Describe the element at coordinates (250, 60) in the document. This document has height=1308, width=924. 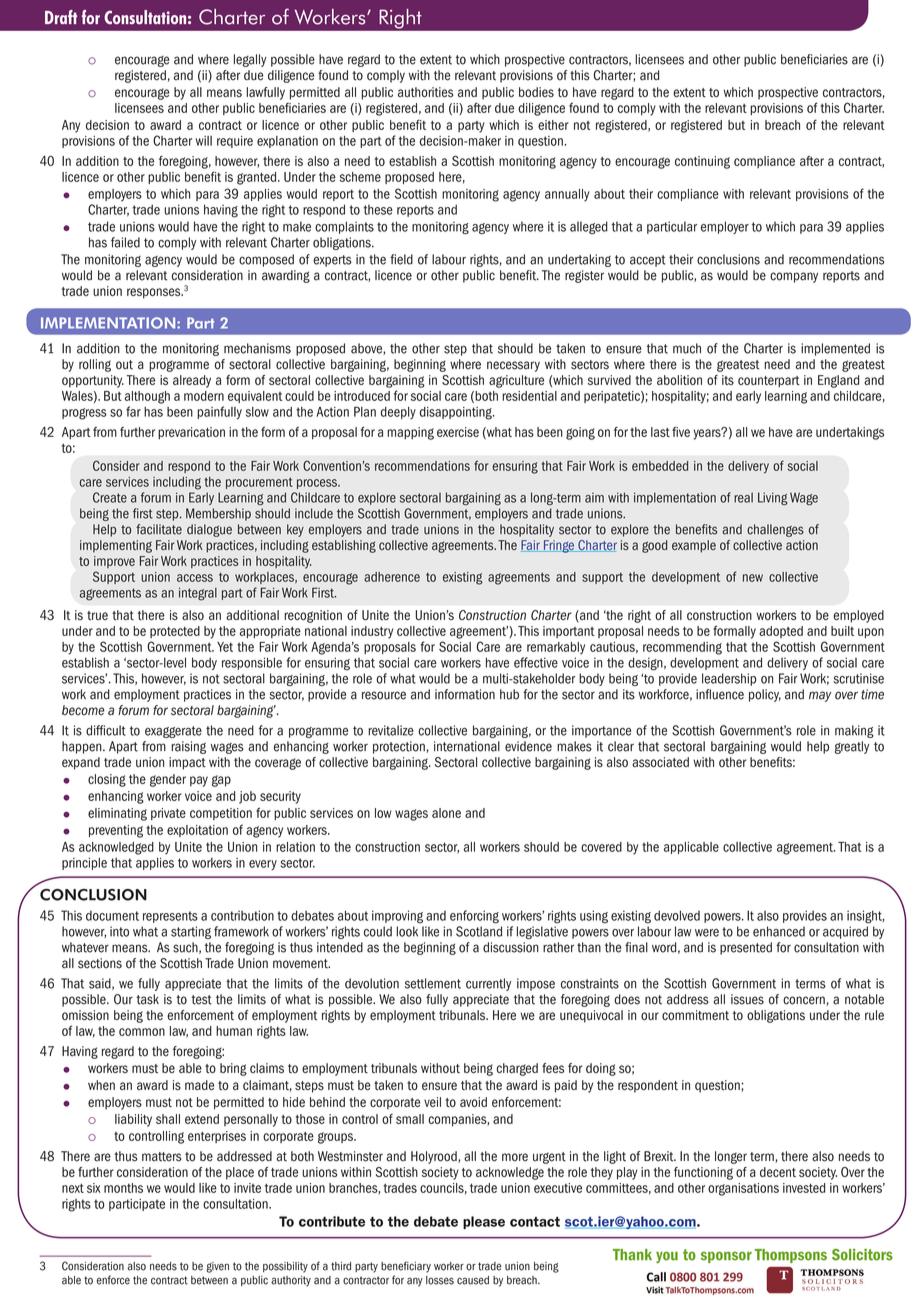
I see `legally` at that location.
